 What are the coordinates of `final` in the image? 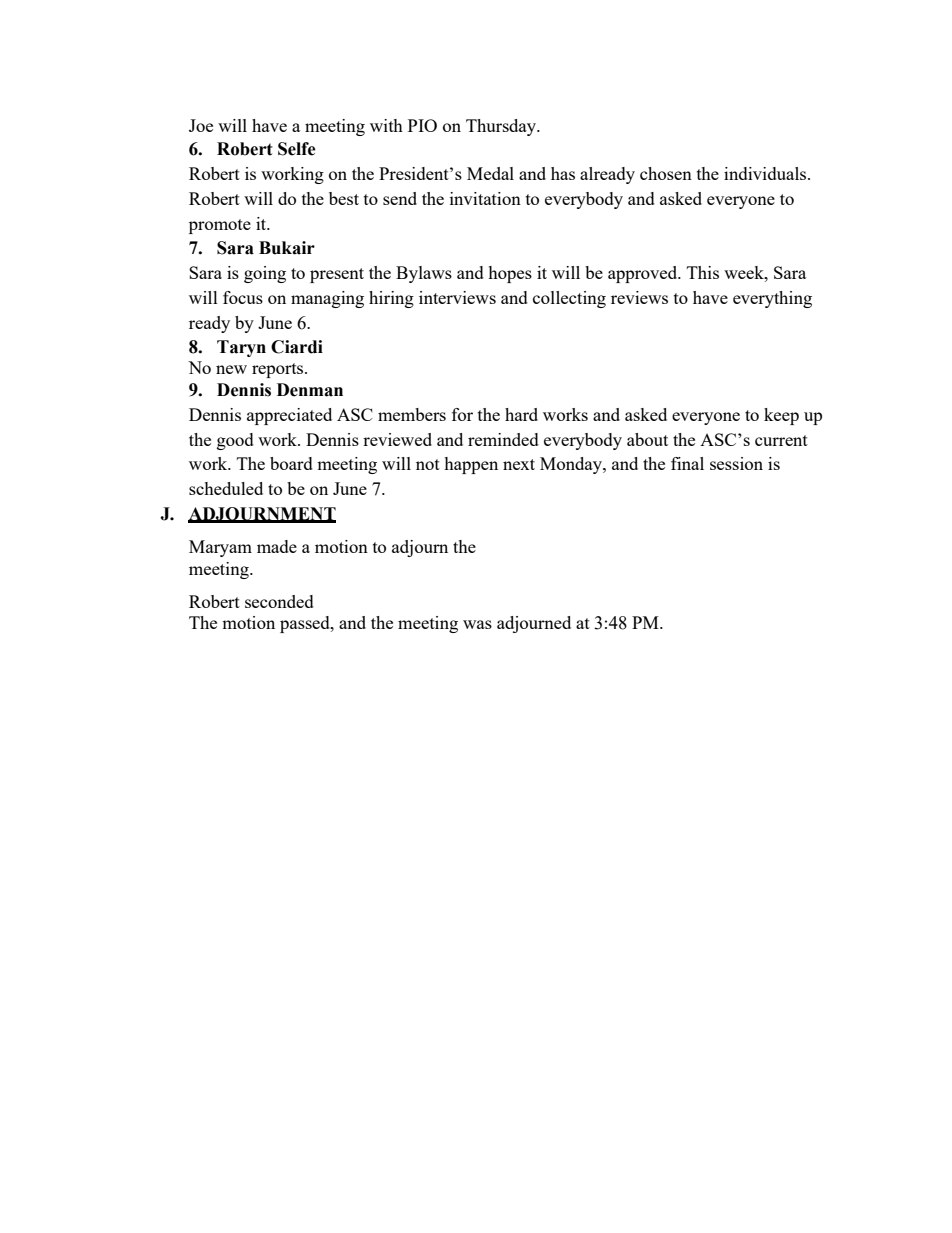 It's located at (687, 463).
